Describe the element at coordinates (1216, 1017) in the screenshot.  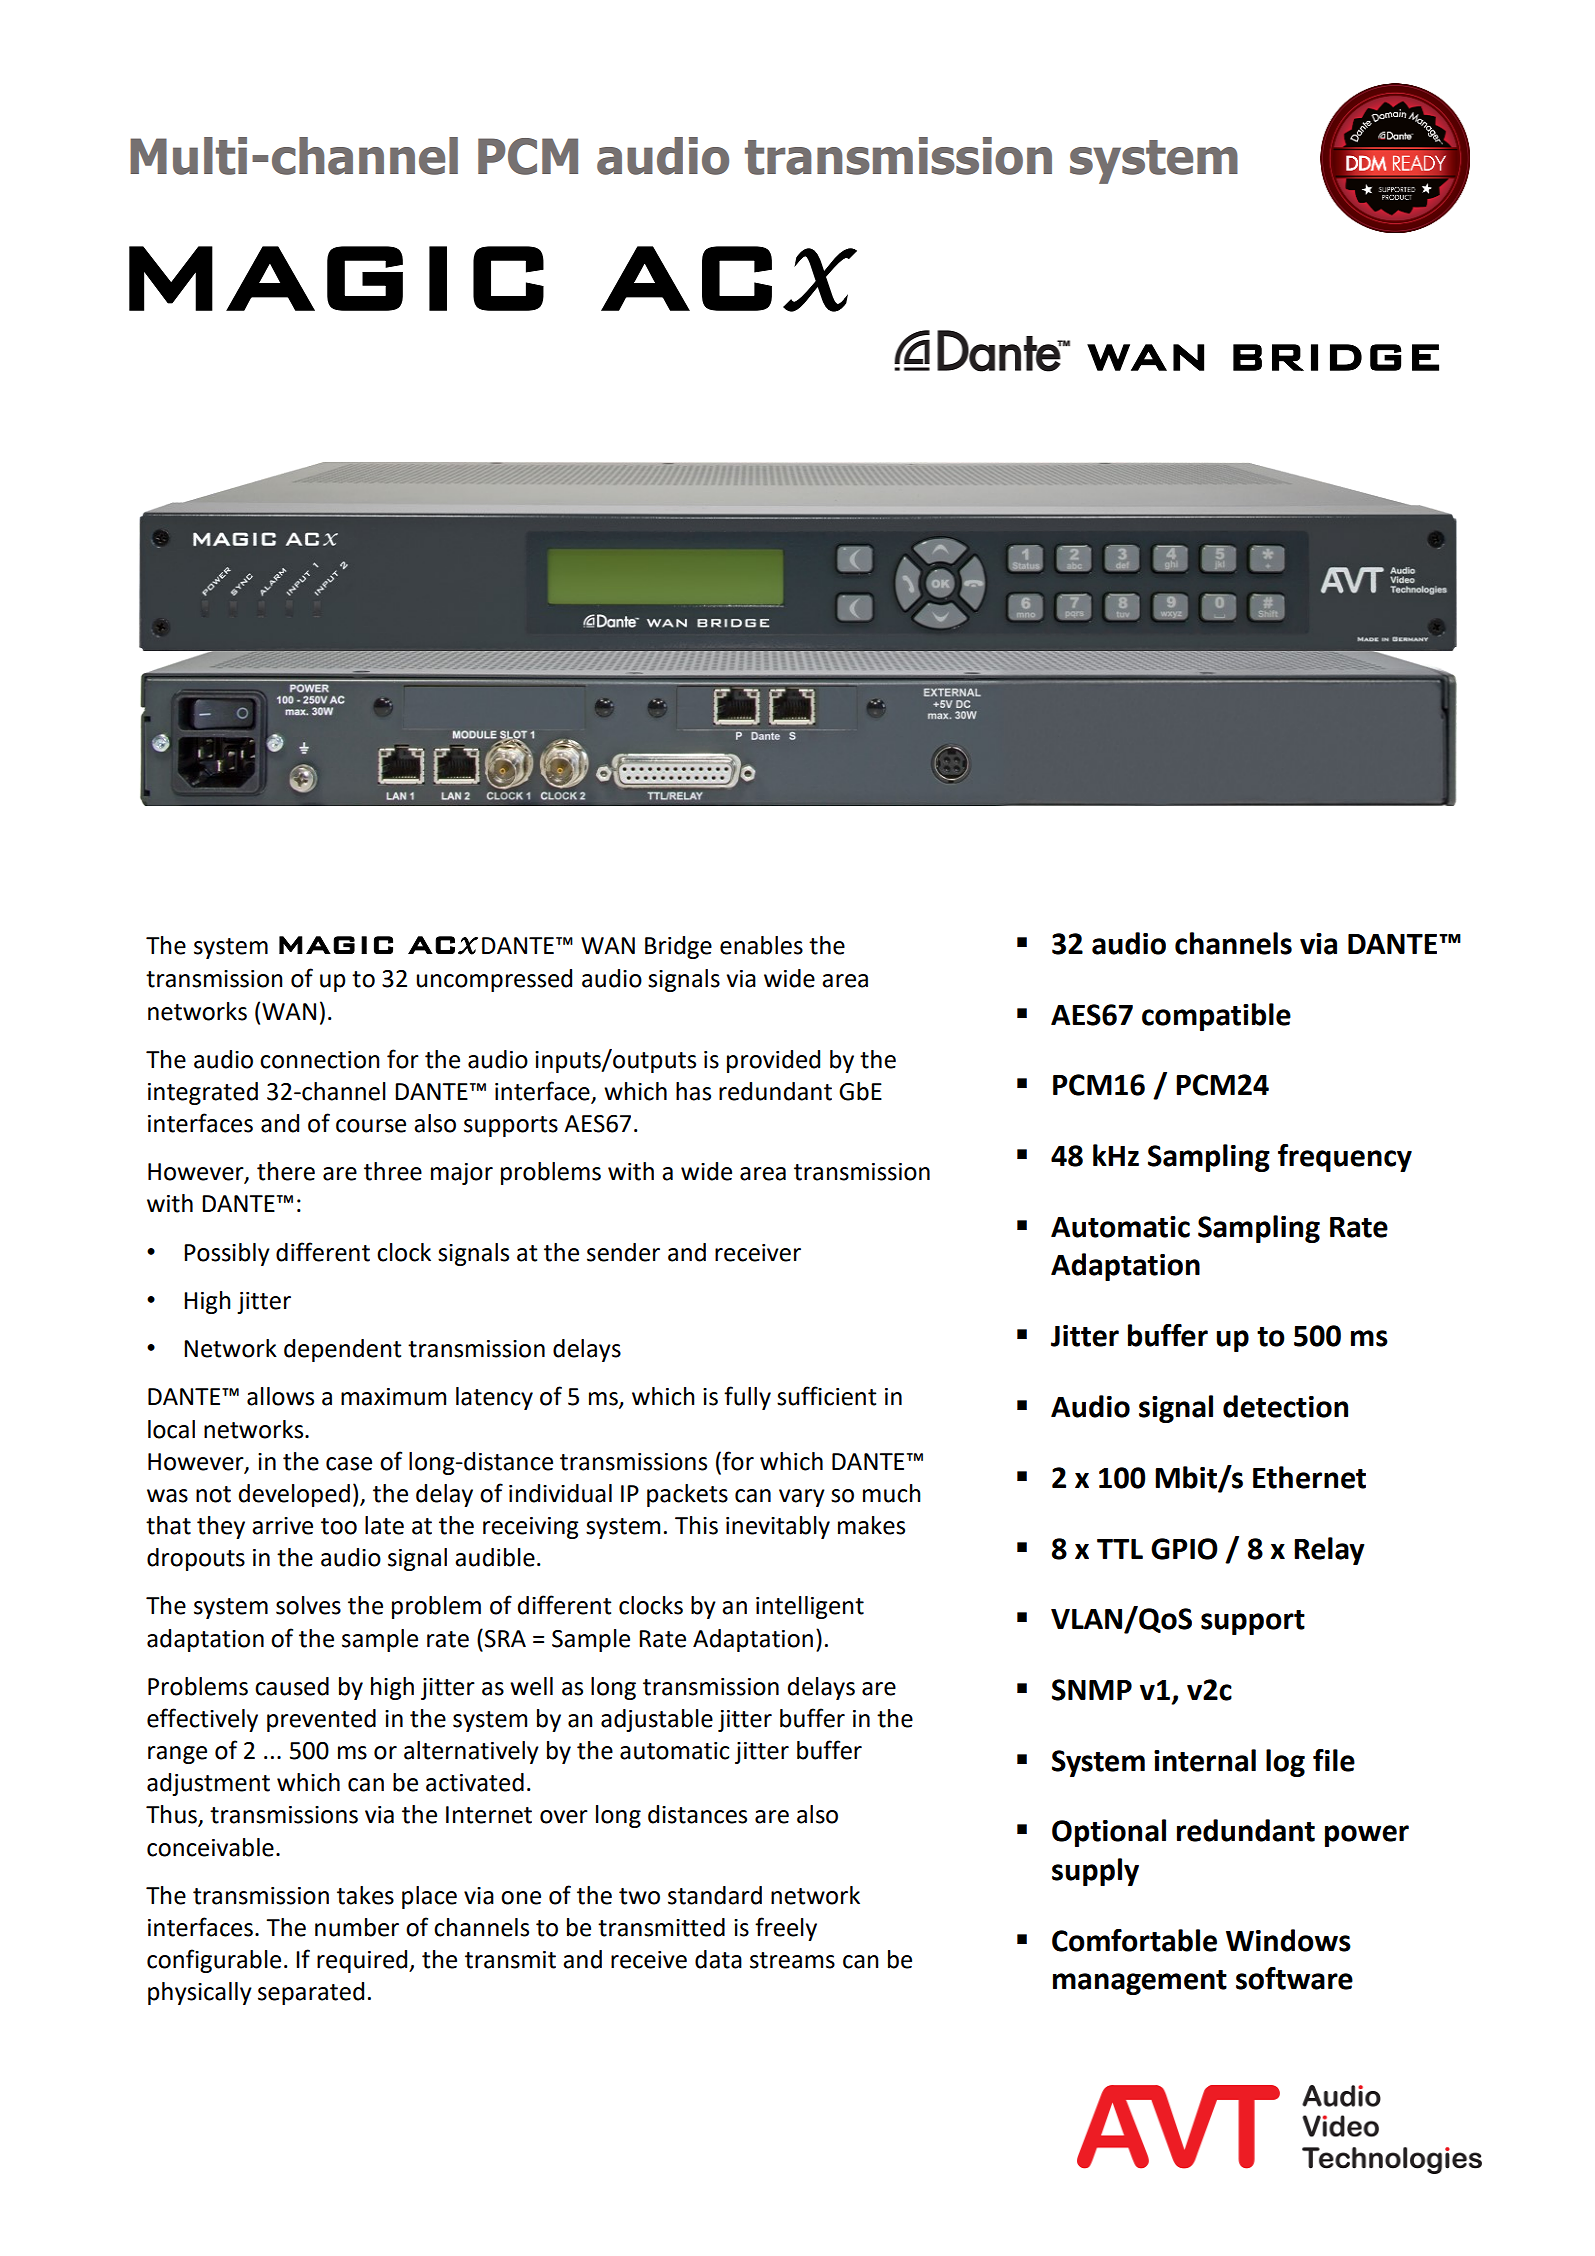
I see `compatible` at that location.
